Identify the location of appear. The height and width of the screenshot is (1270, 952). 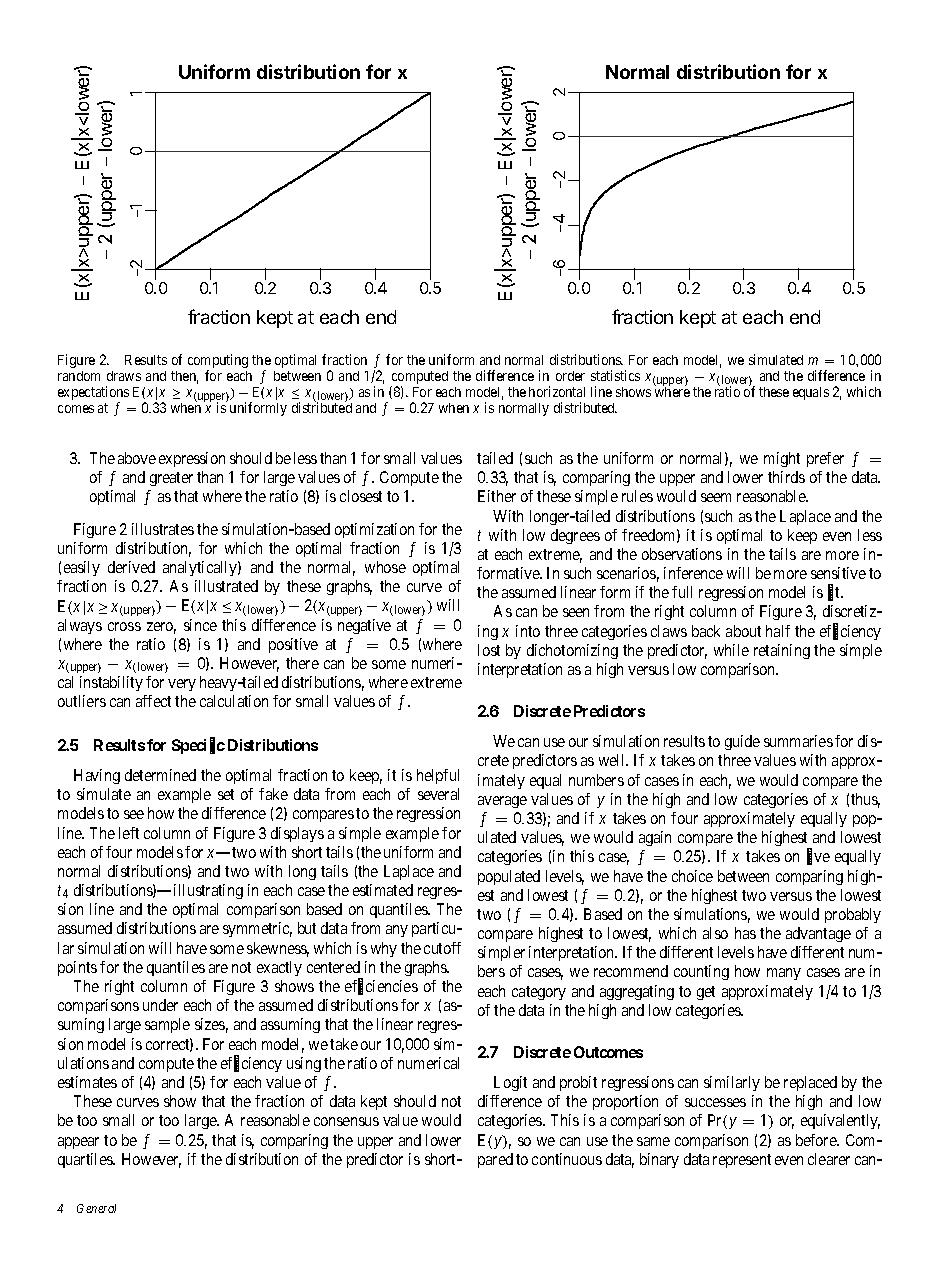
(78, 1143).
